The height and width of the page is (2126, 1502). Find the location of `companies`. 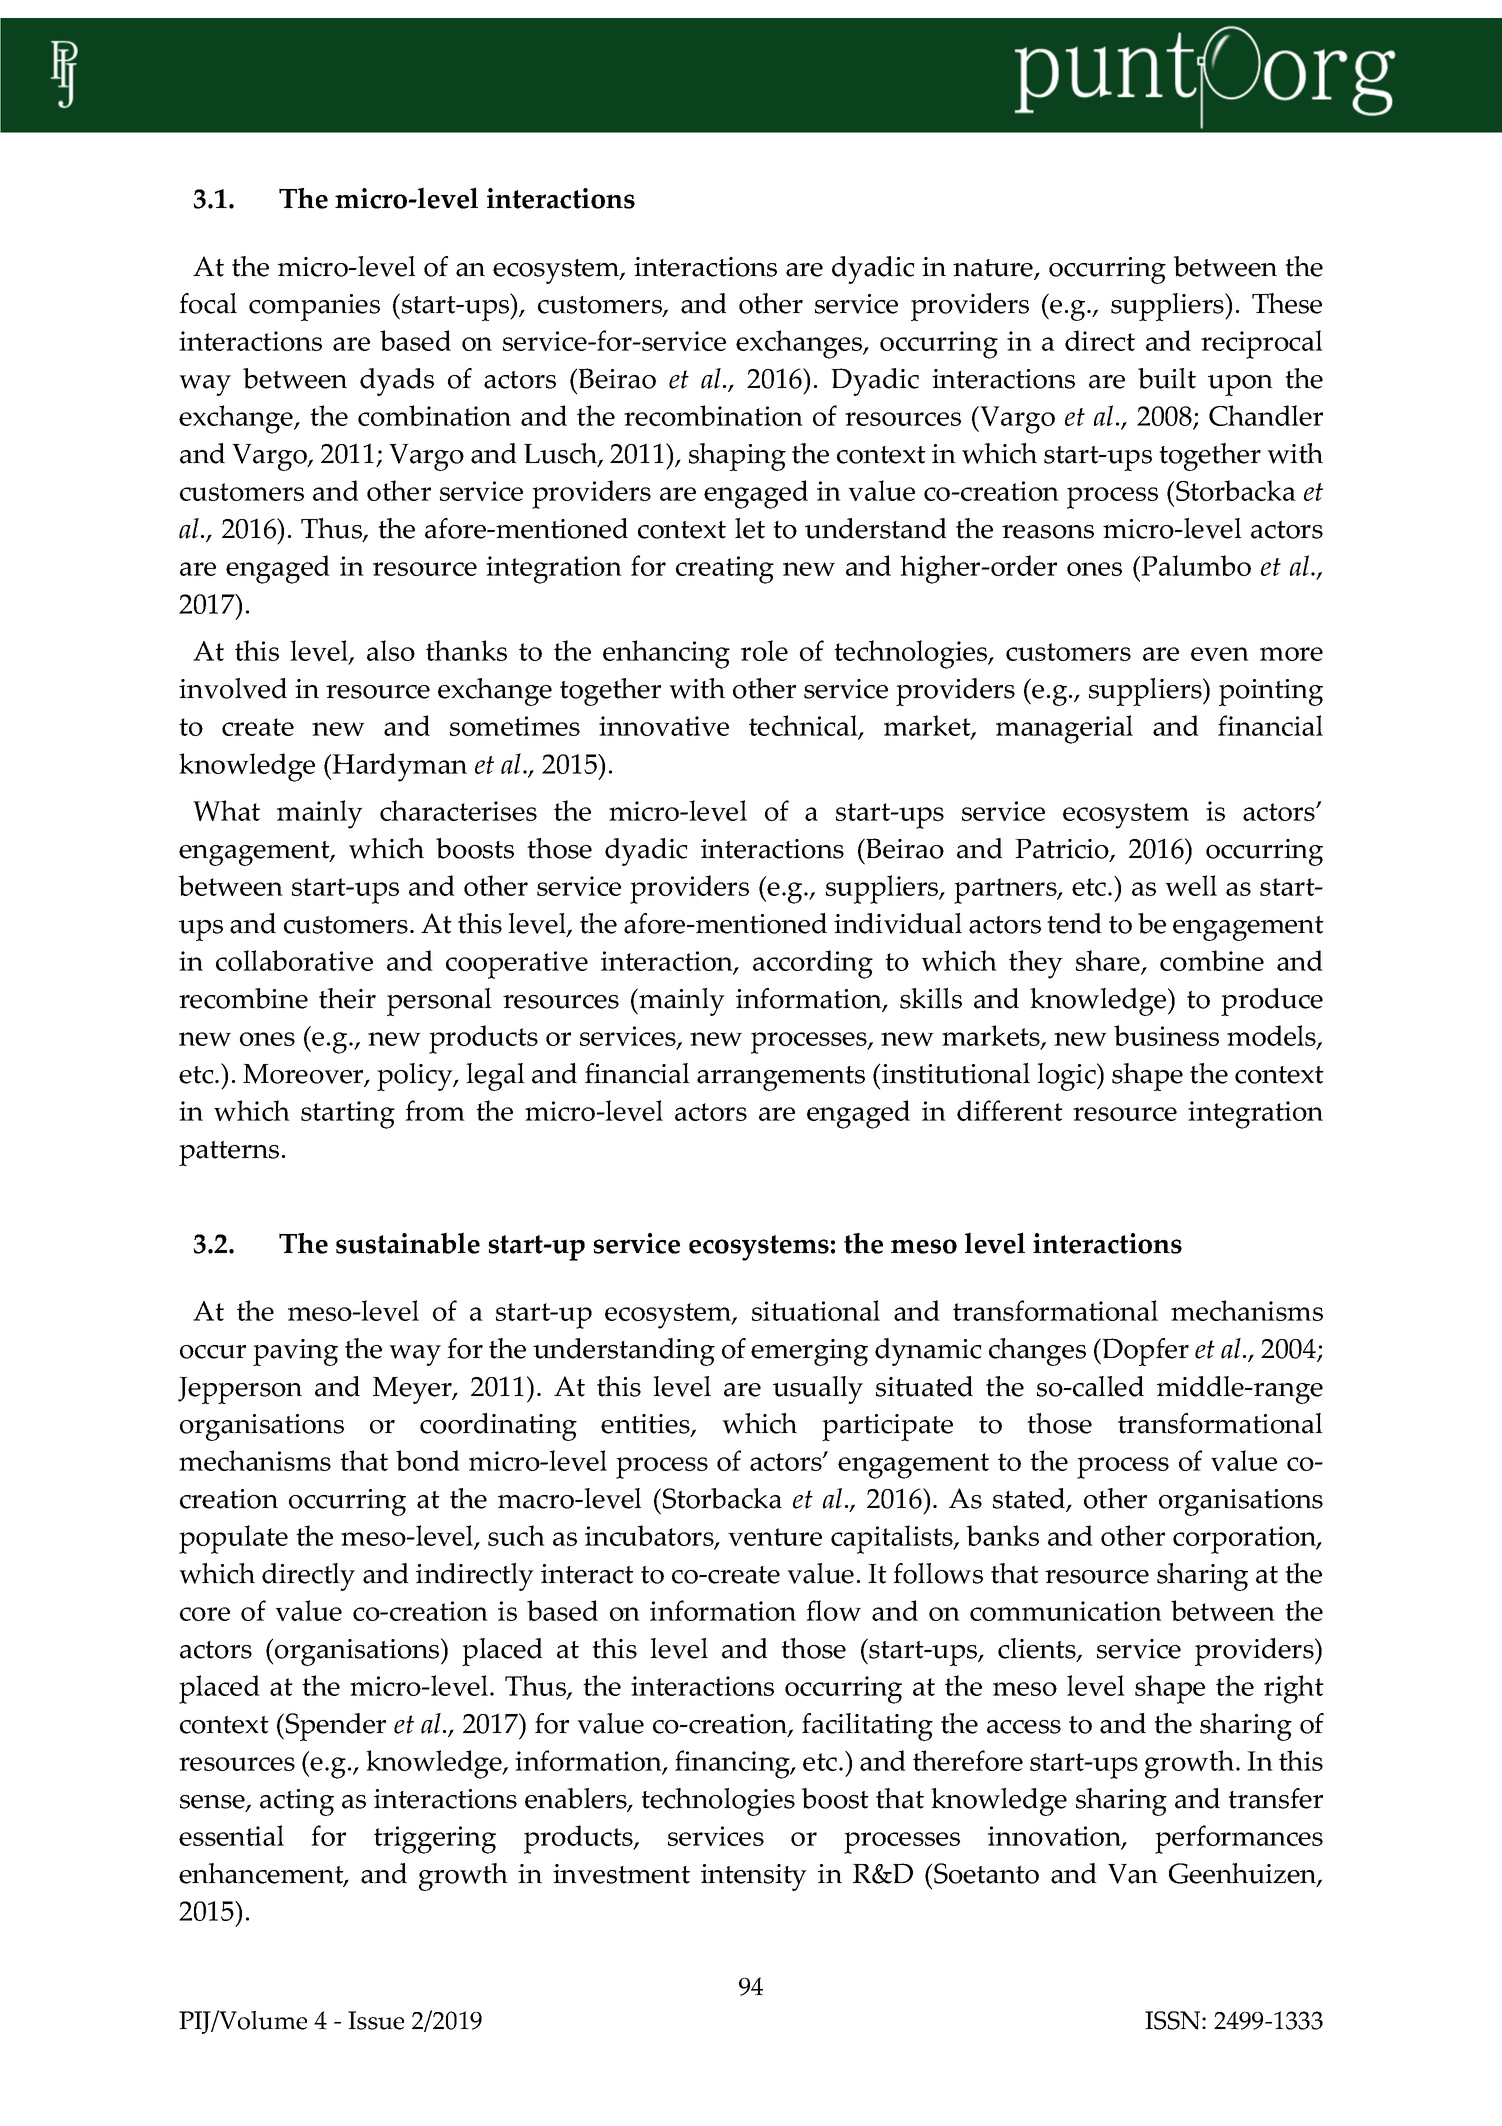

companies is located at coordinates (314, 307).
